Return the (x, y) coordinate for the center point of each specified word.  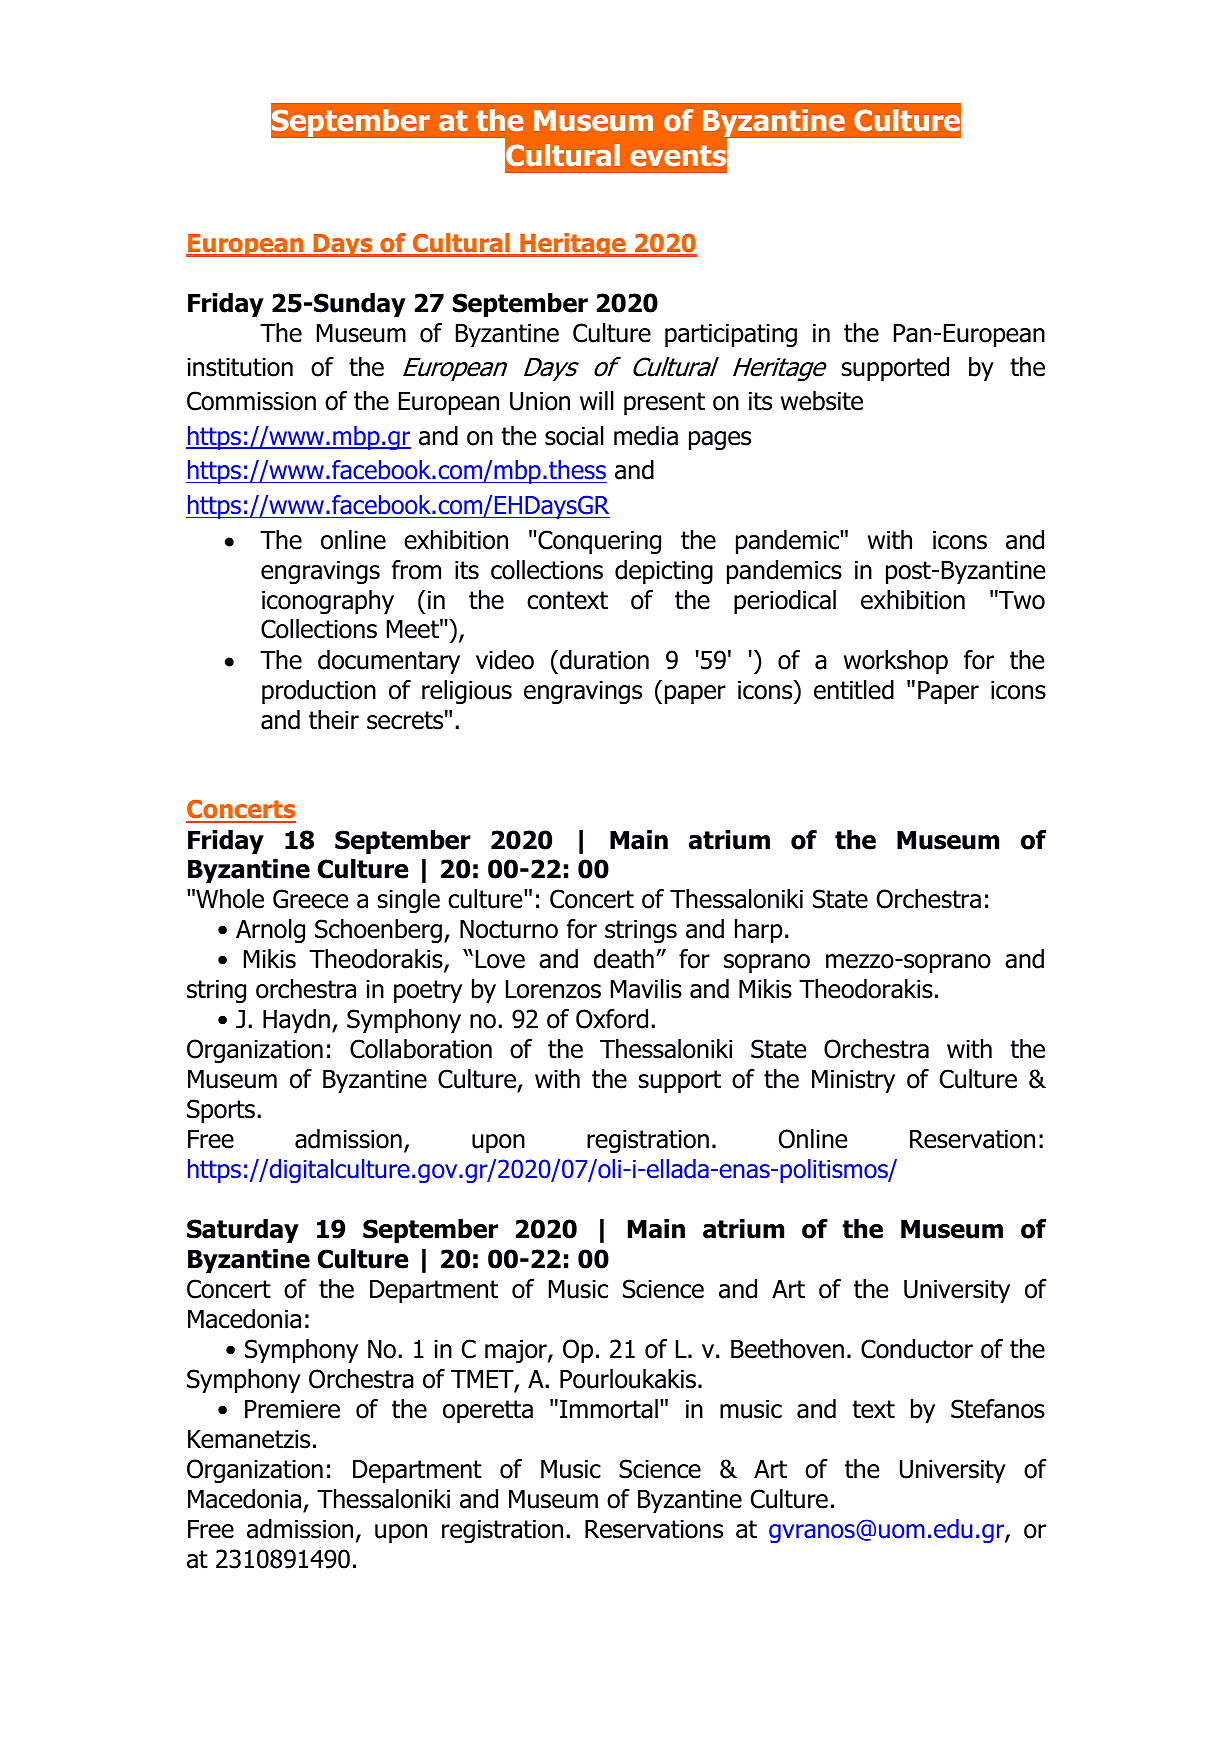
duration (604, 660)
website (822, 401)
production (319, 692)
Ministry (853, 1081)
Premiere (292, 1409)
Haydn (296, 1021)
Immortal (609, 1409)
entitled (854, 690)
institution (240, 367)
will (597, 400)
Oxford (612, 1019)
